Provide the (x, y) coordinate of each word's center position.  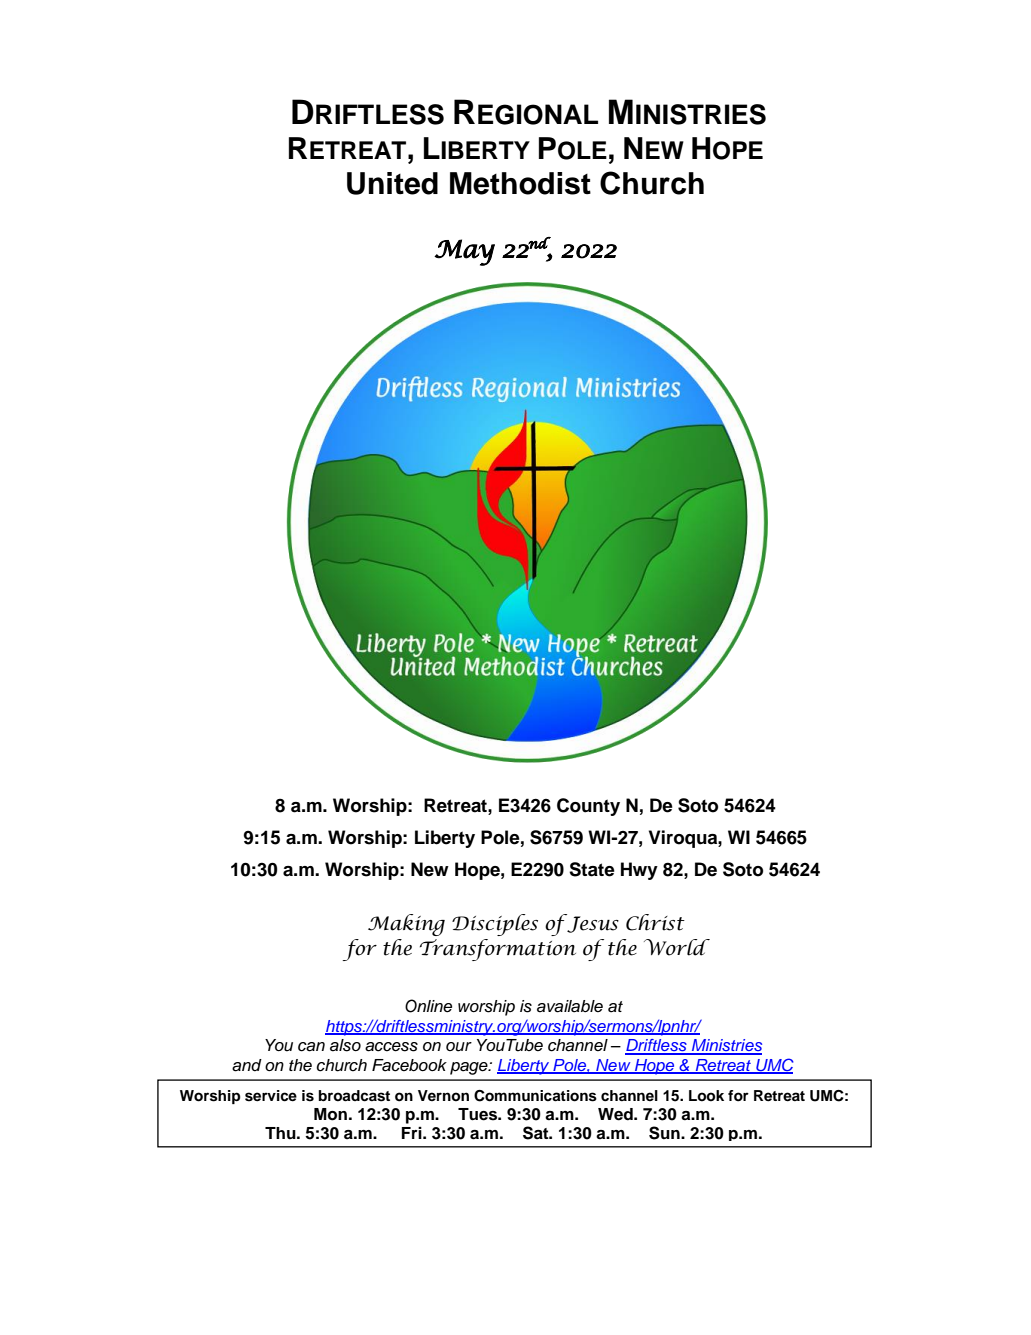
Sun (665, 1133)
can (311, 1047)
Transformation (498, 950)
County (588, 807)
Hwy (639, 871)
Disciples (495, 925)
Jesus (592, 923)
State (592, 869)
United (392, 183)
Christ (655, 922)
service (271, 1096)
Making (406, 925)
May (464, 252)
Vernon (443, 1096)
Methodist (520, 183)
